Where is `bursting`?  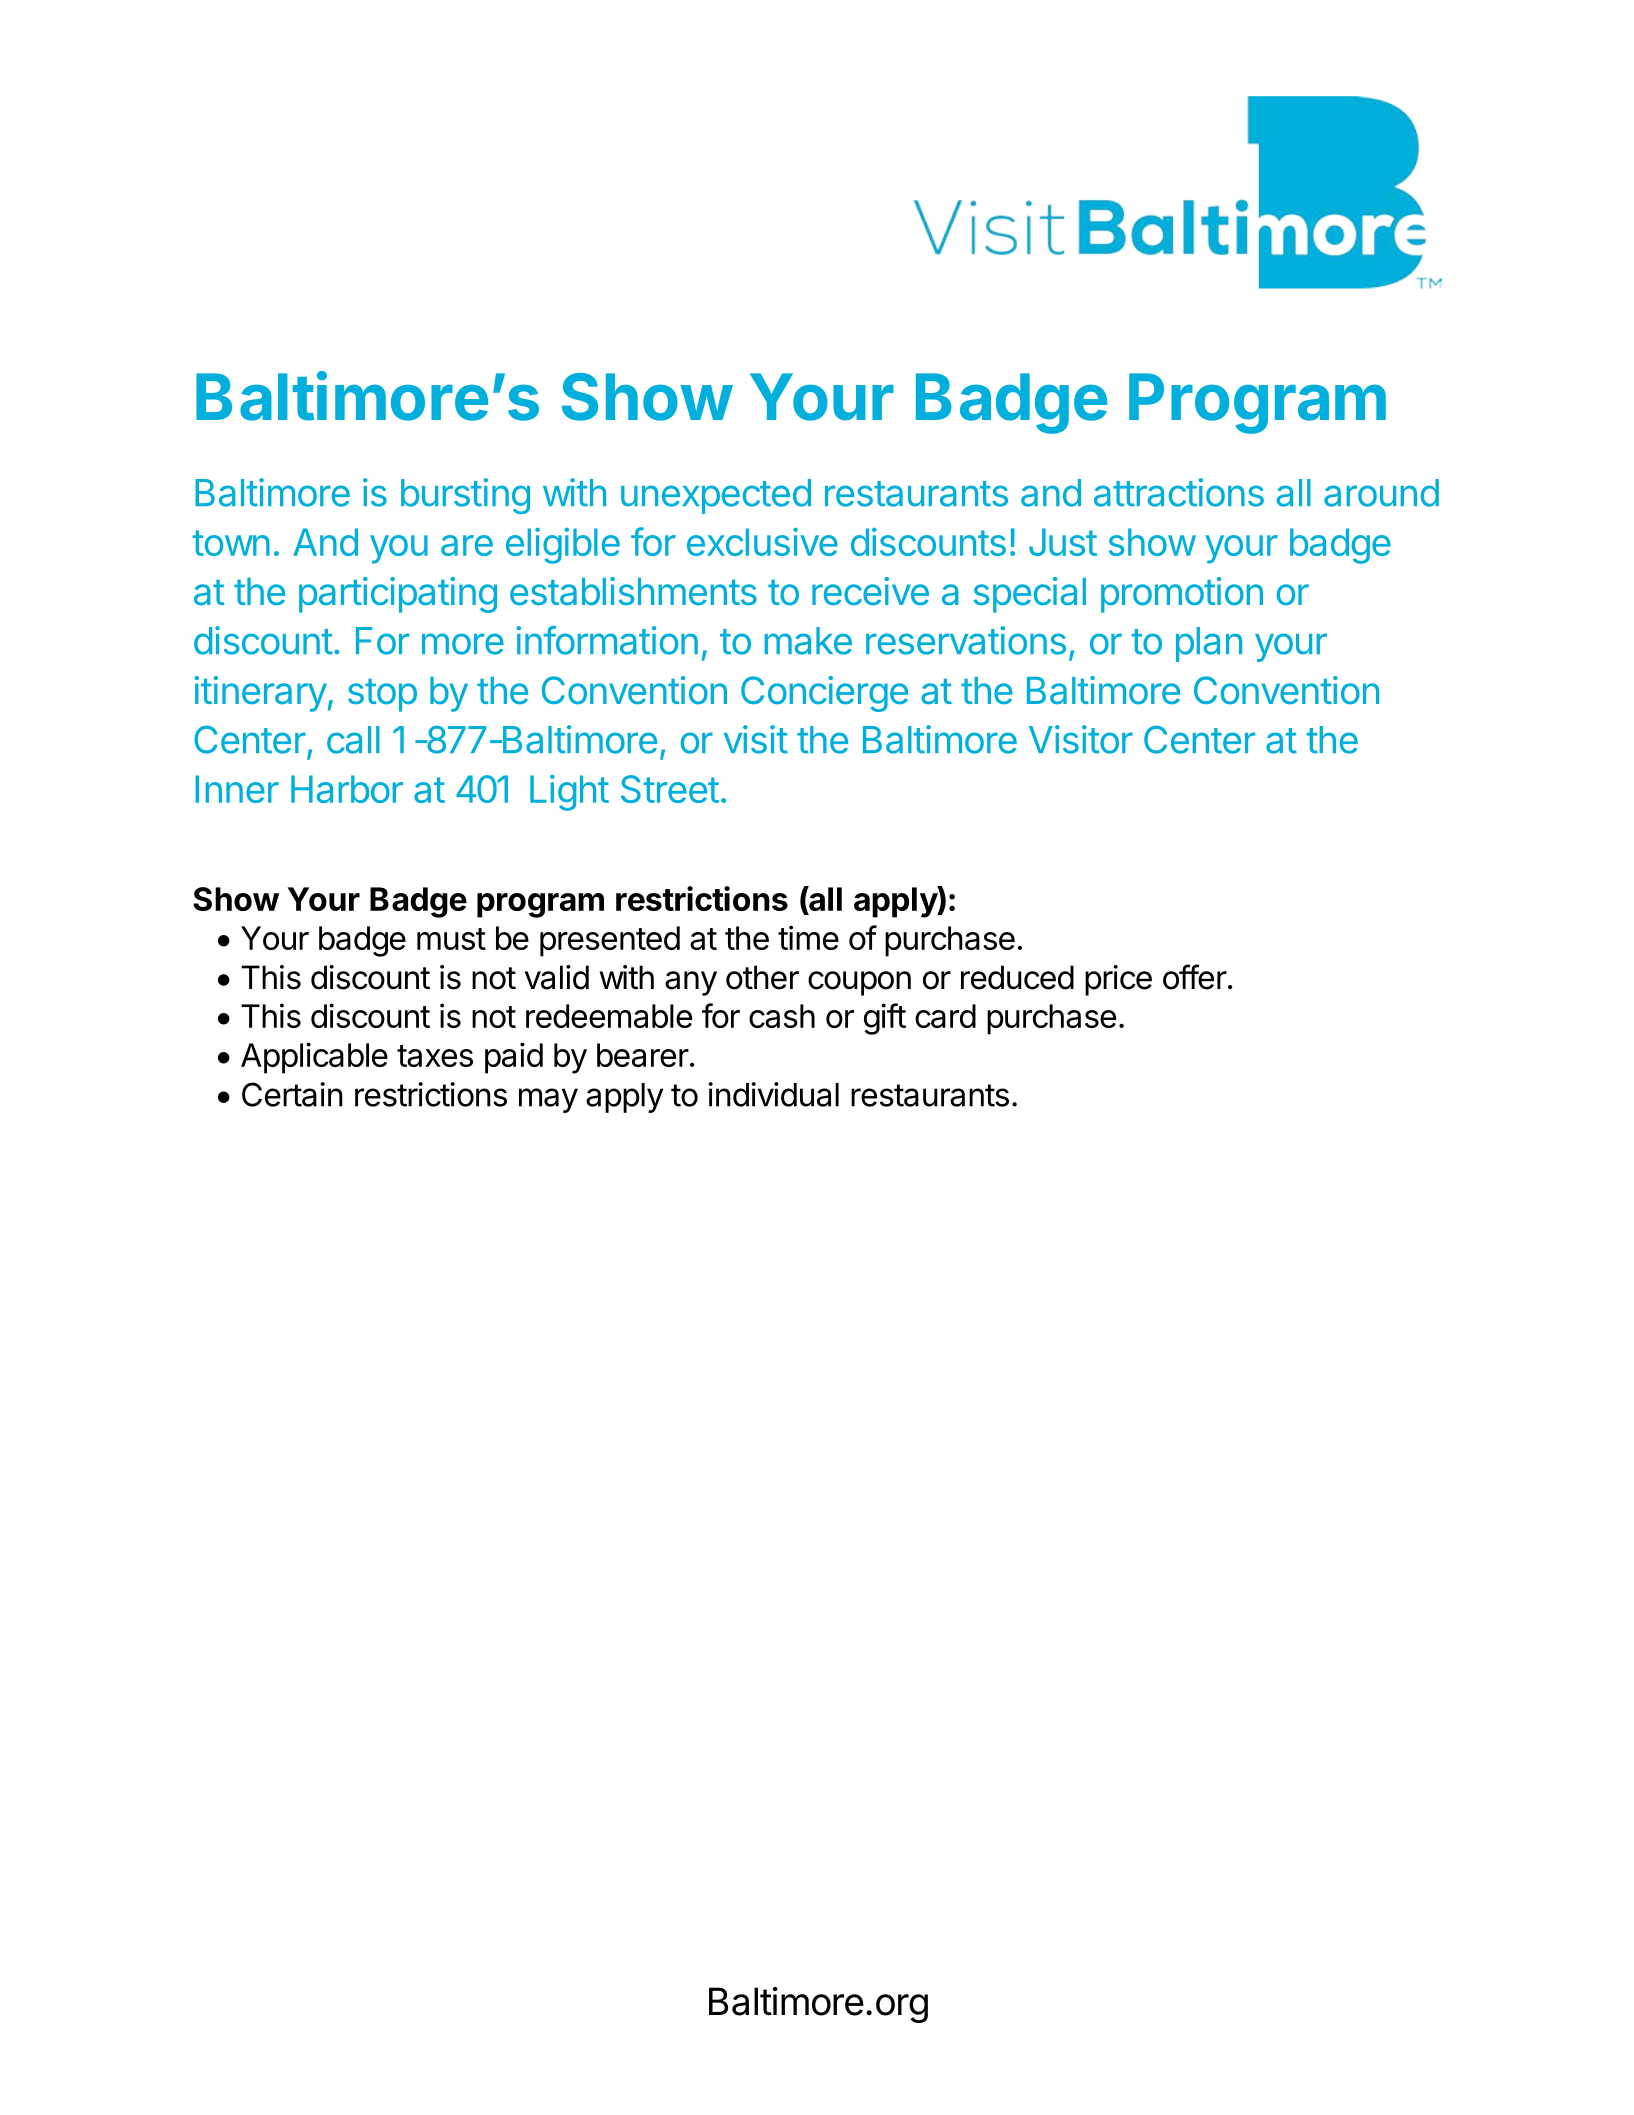 bursting is located at coordinates (465, 496).
